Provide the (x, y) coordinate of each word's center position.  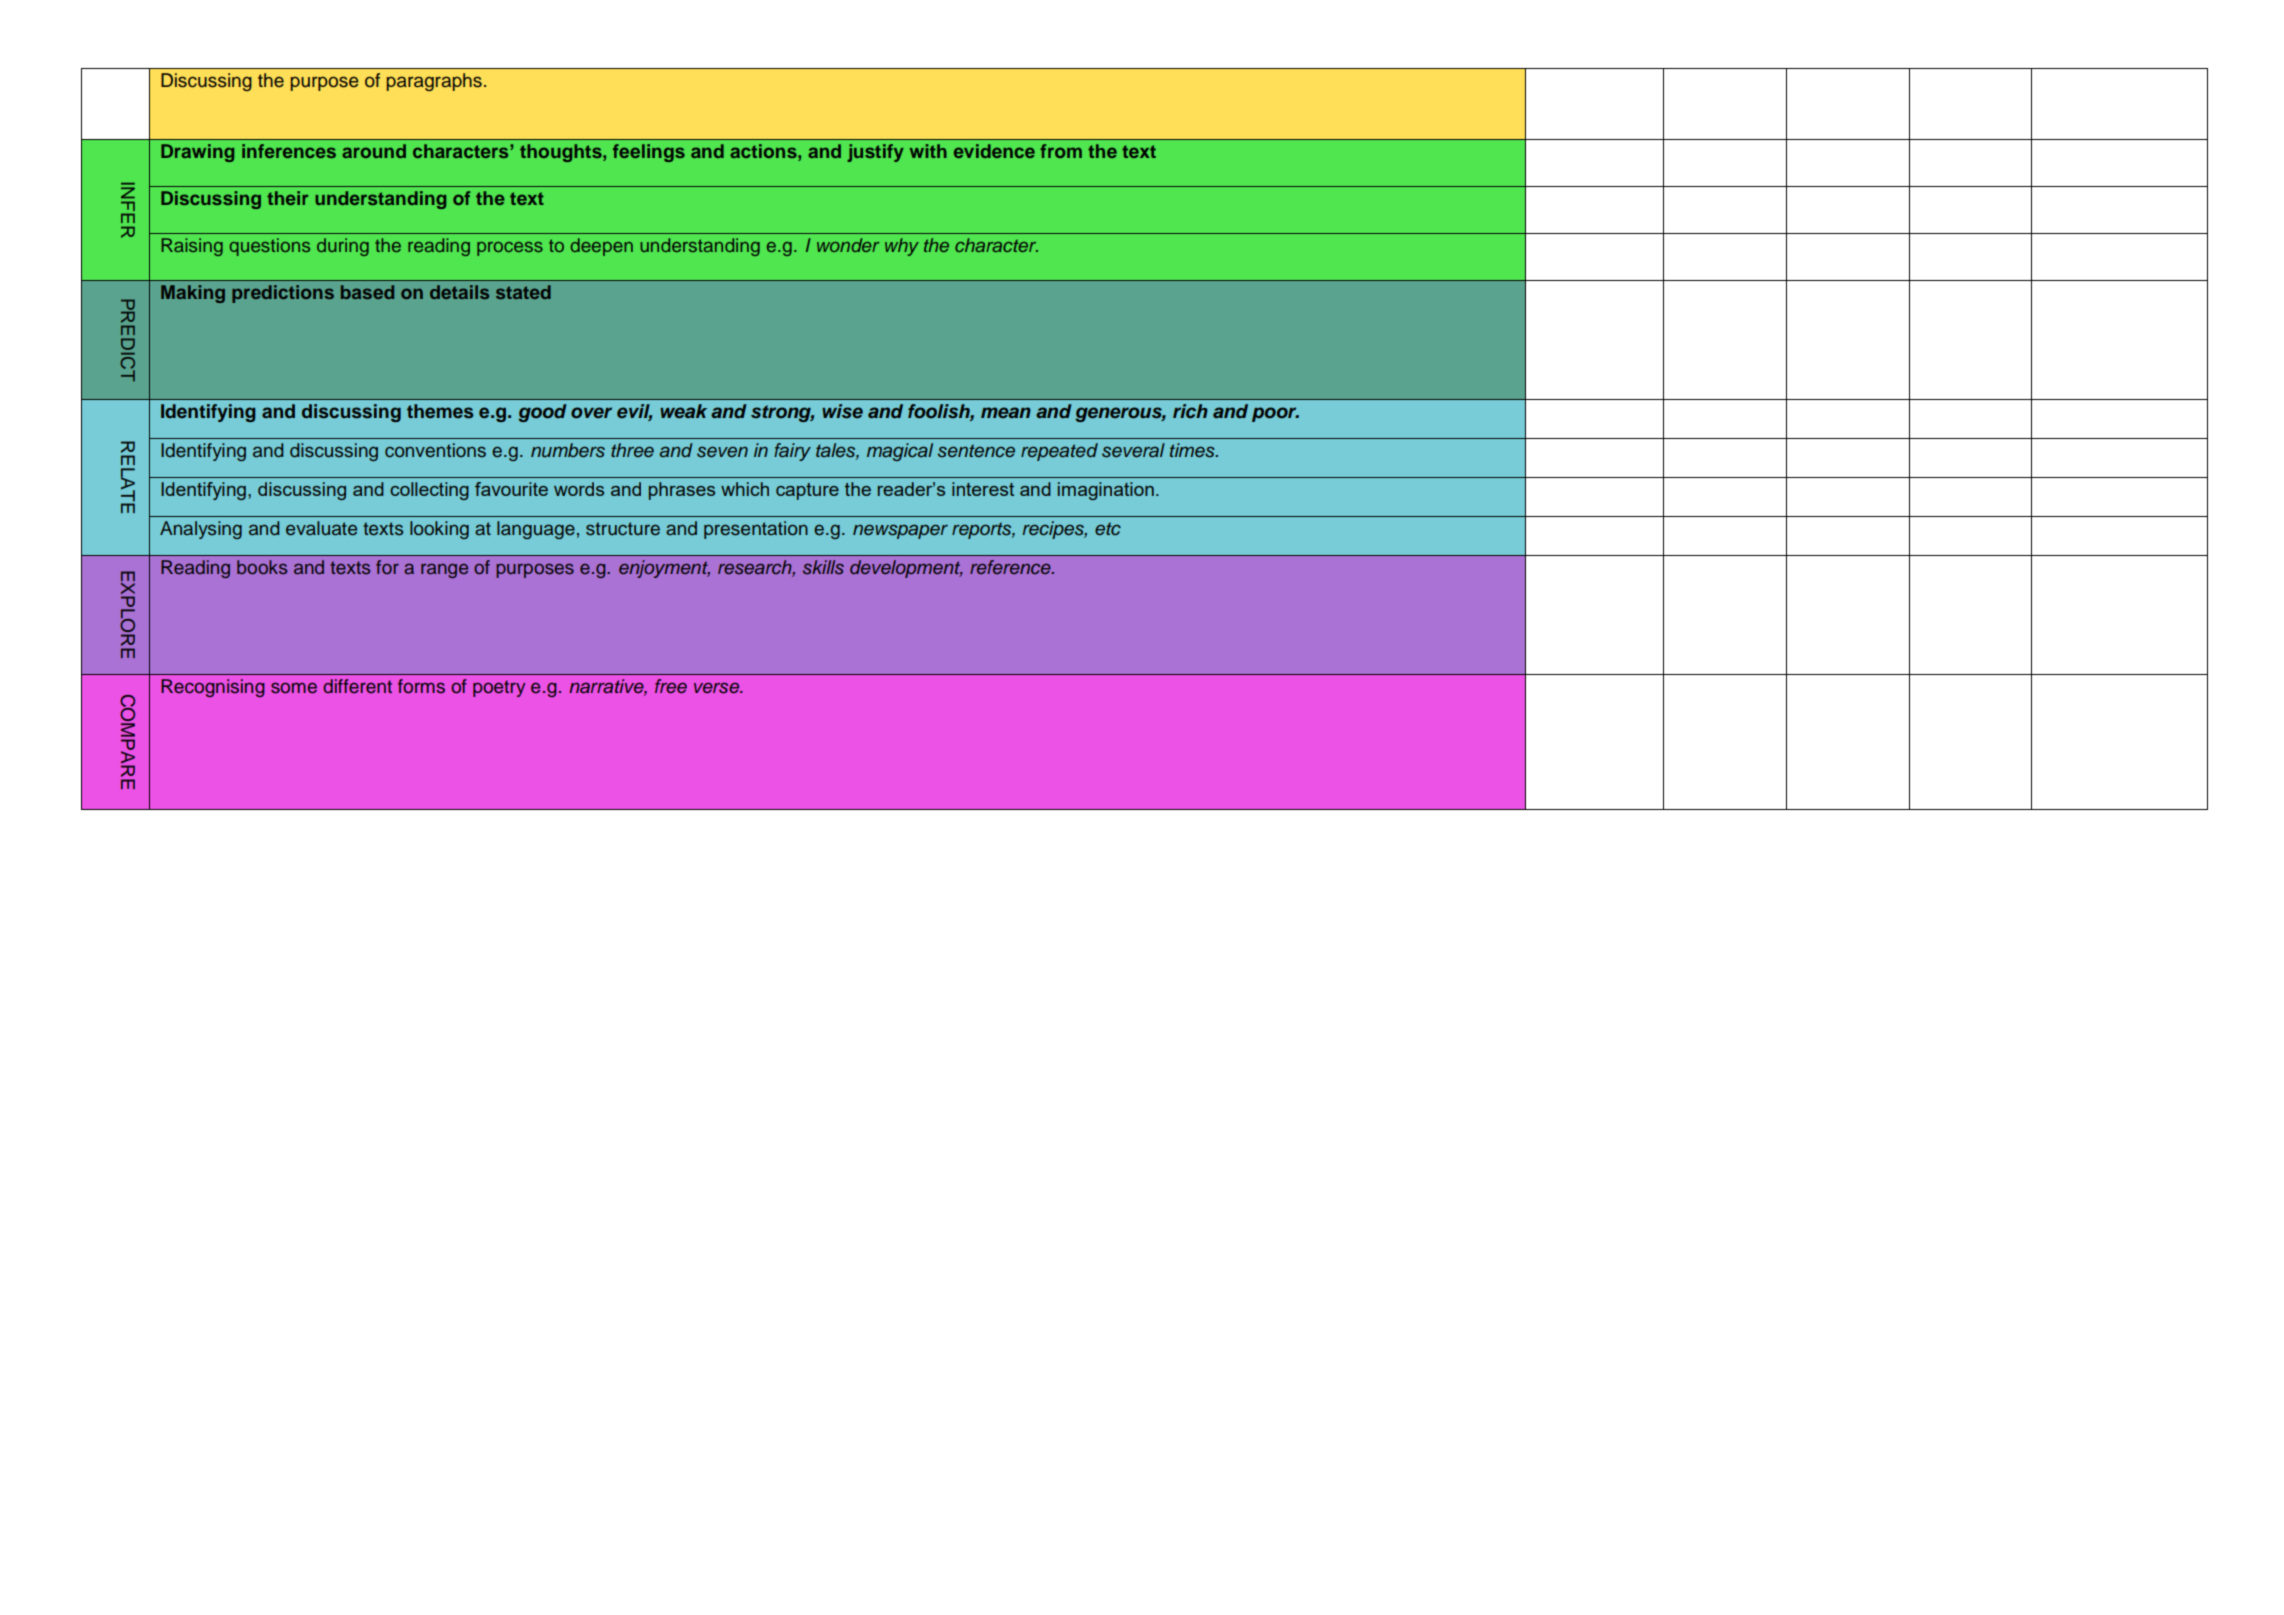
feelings (649, 153)
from (1061, 151)
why (902, 247)
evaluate (321, 528)
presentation (756, 530)
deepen (602, 247)
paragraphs (434, 82)
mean (1006, 412)
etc (1108, 528)
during (343, 247)
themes (440, 411)
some (294, 688)
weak (683, 411)
